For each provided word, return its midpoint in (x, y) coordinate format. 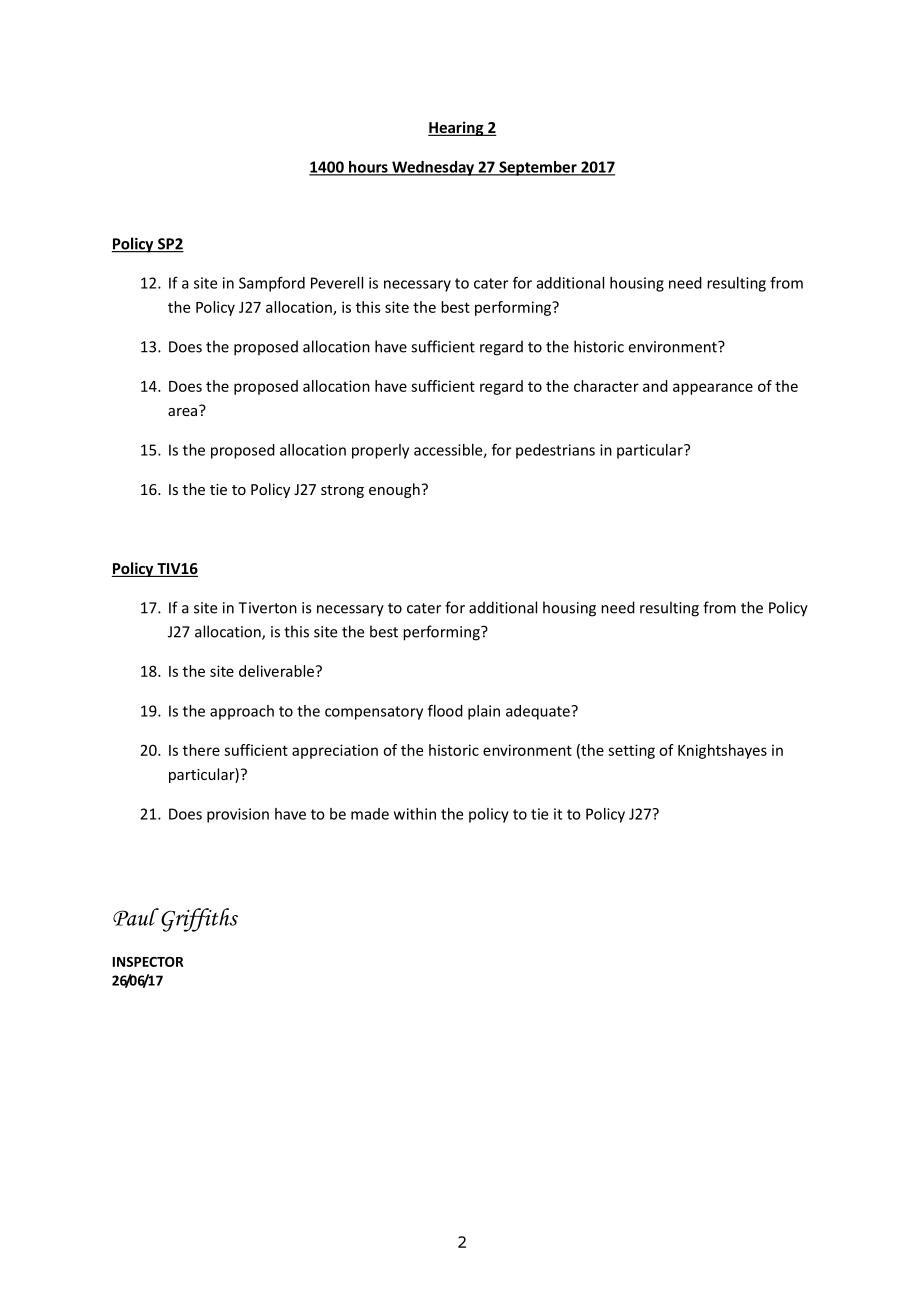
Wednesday (433, 168)
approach (242, 712)
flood (445, 710)
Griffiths (199, 920)
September (538, 168)
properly (380, 451)
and (655, 386)
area (184, 410)
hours (368, 168)
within (415, 814)
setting (631, 751)
